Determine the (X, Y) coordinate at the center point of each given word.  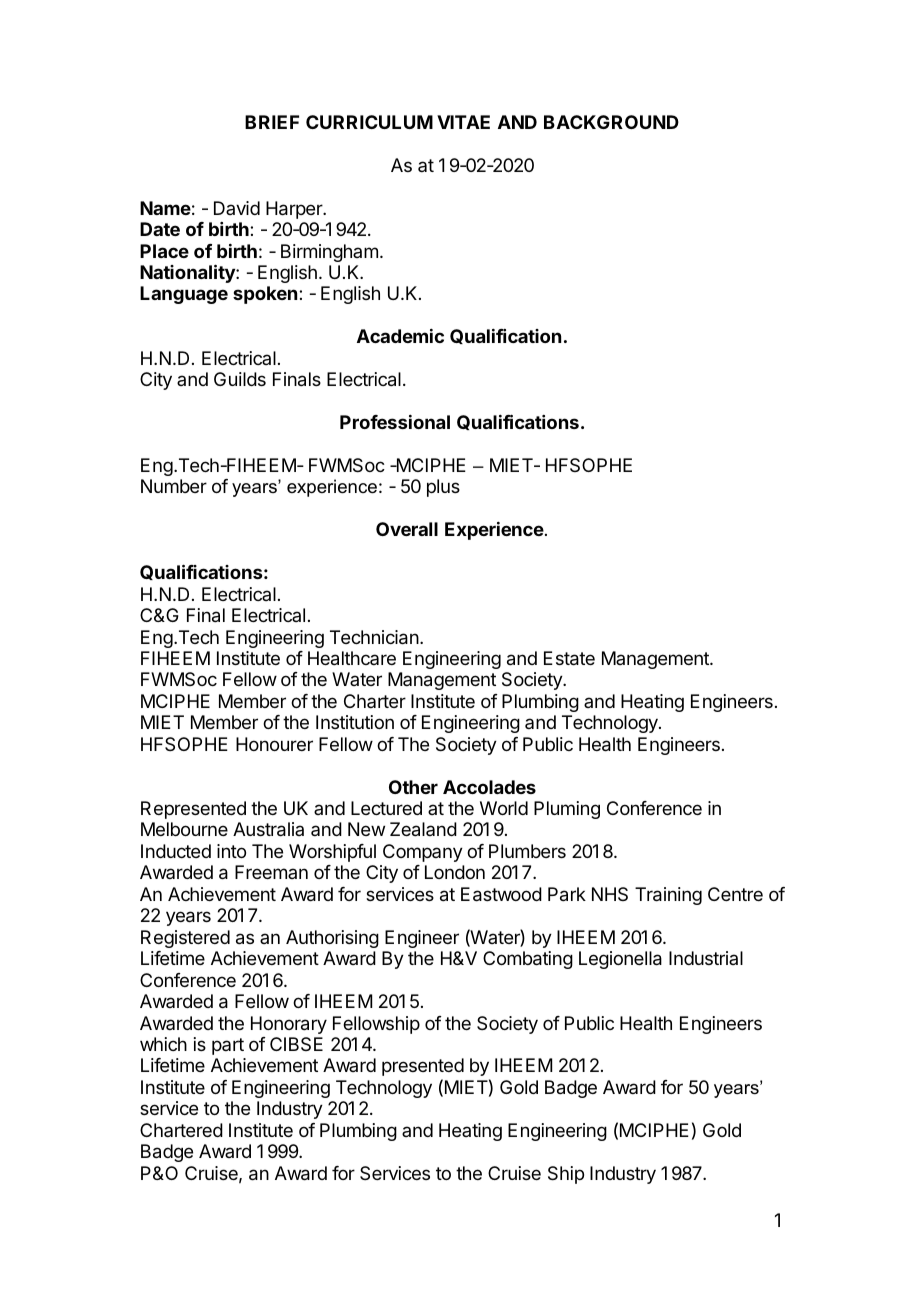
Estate (569, 658)
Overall (407, 529)
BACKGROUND (611, 122)
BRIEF (272, 122)
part (228, 1046)
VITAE (463, 122)
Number (174, 486)
